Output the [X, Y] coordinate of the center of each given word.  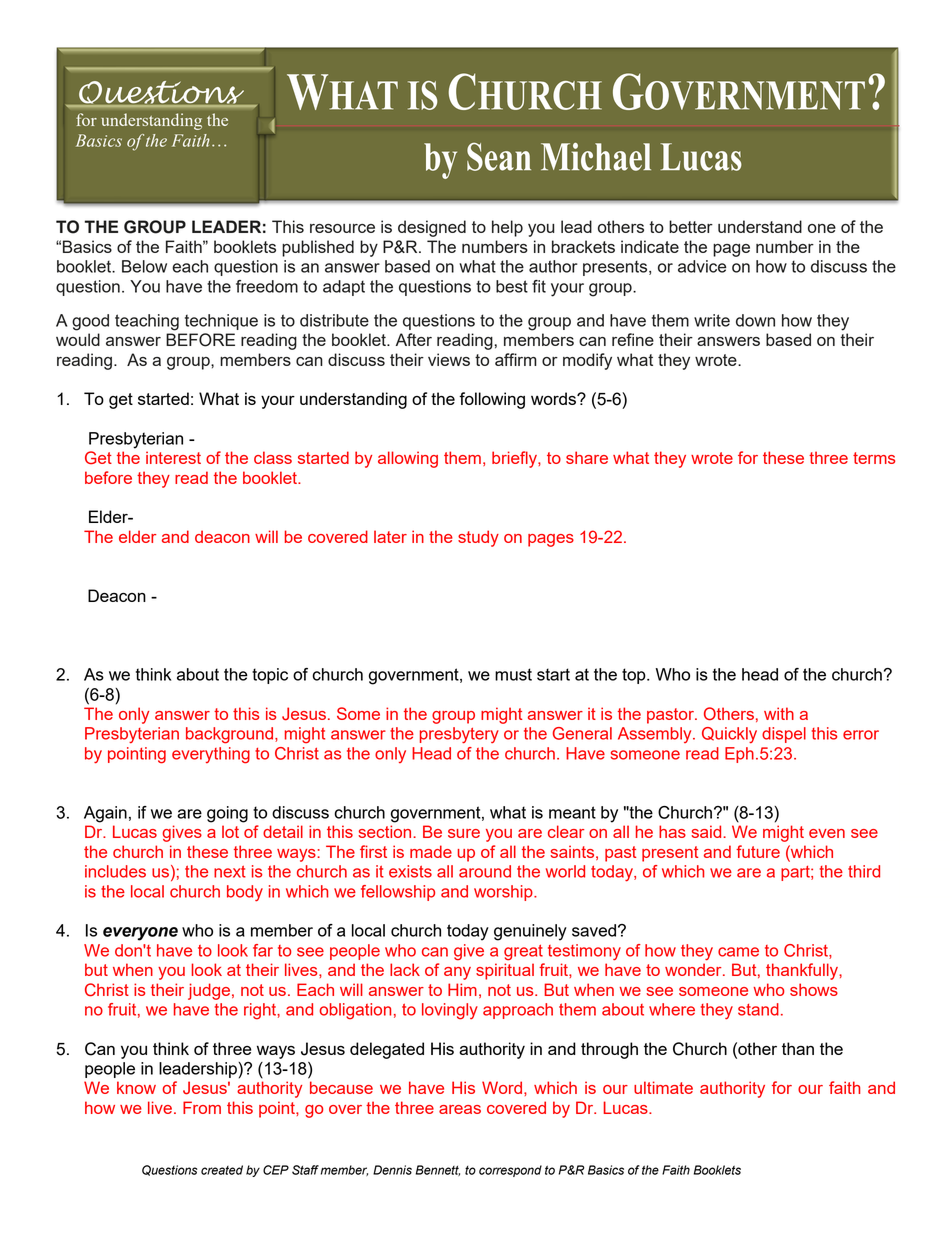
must [513, 674]
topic [270, 676]
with [779, 713]
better [691, 226]
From [202, 1107]
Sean [499, 157]
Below [144, 266]
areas [460, 1109]
